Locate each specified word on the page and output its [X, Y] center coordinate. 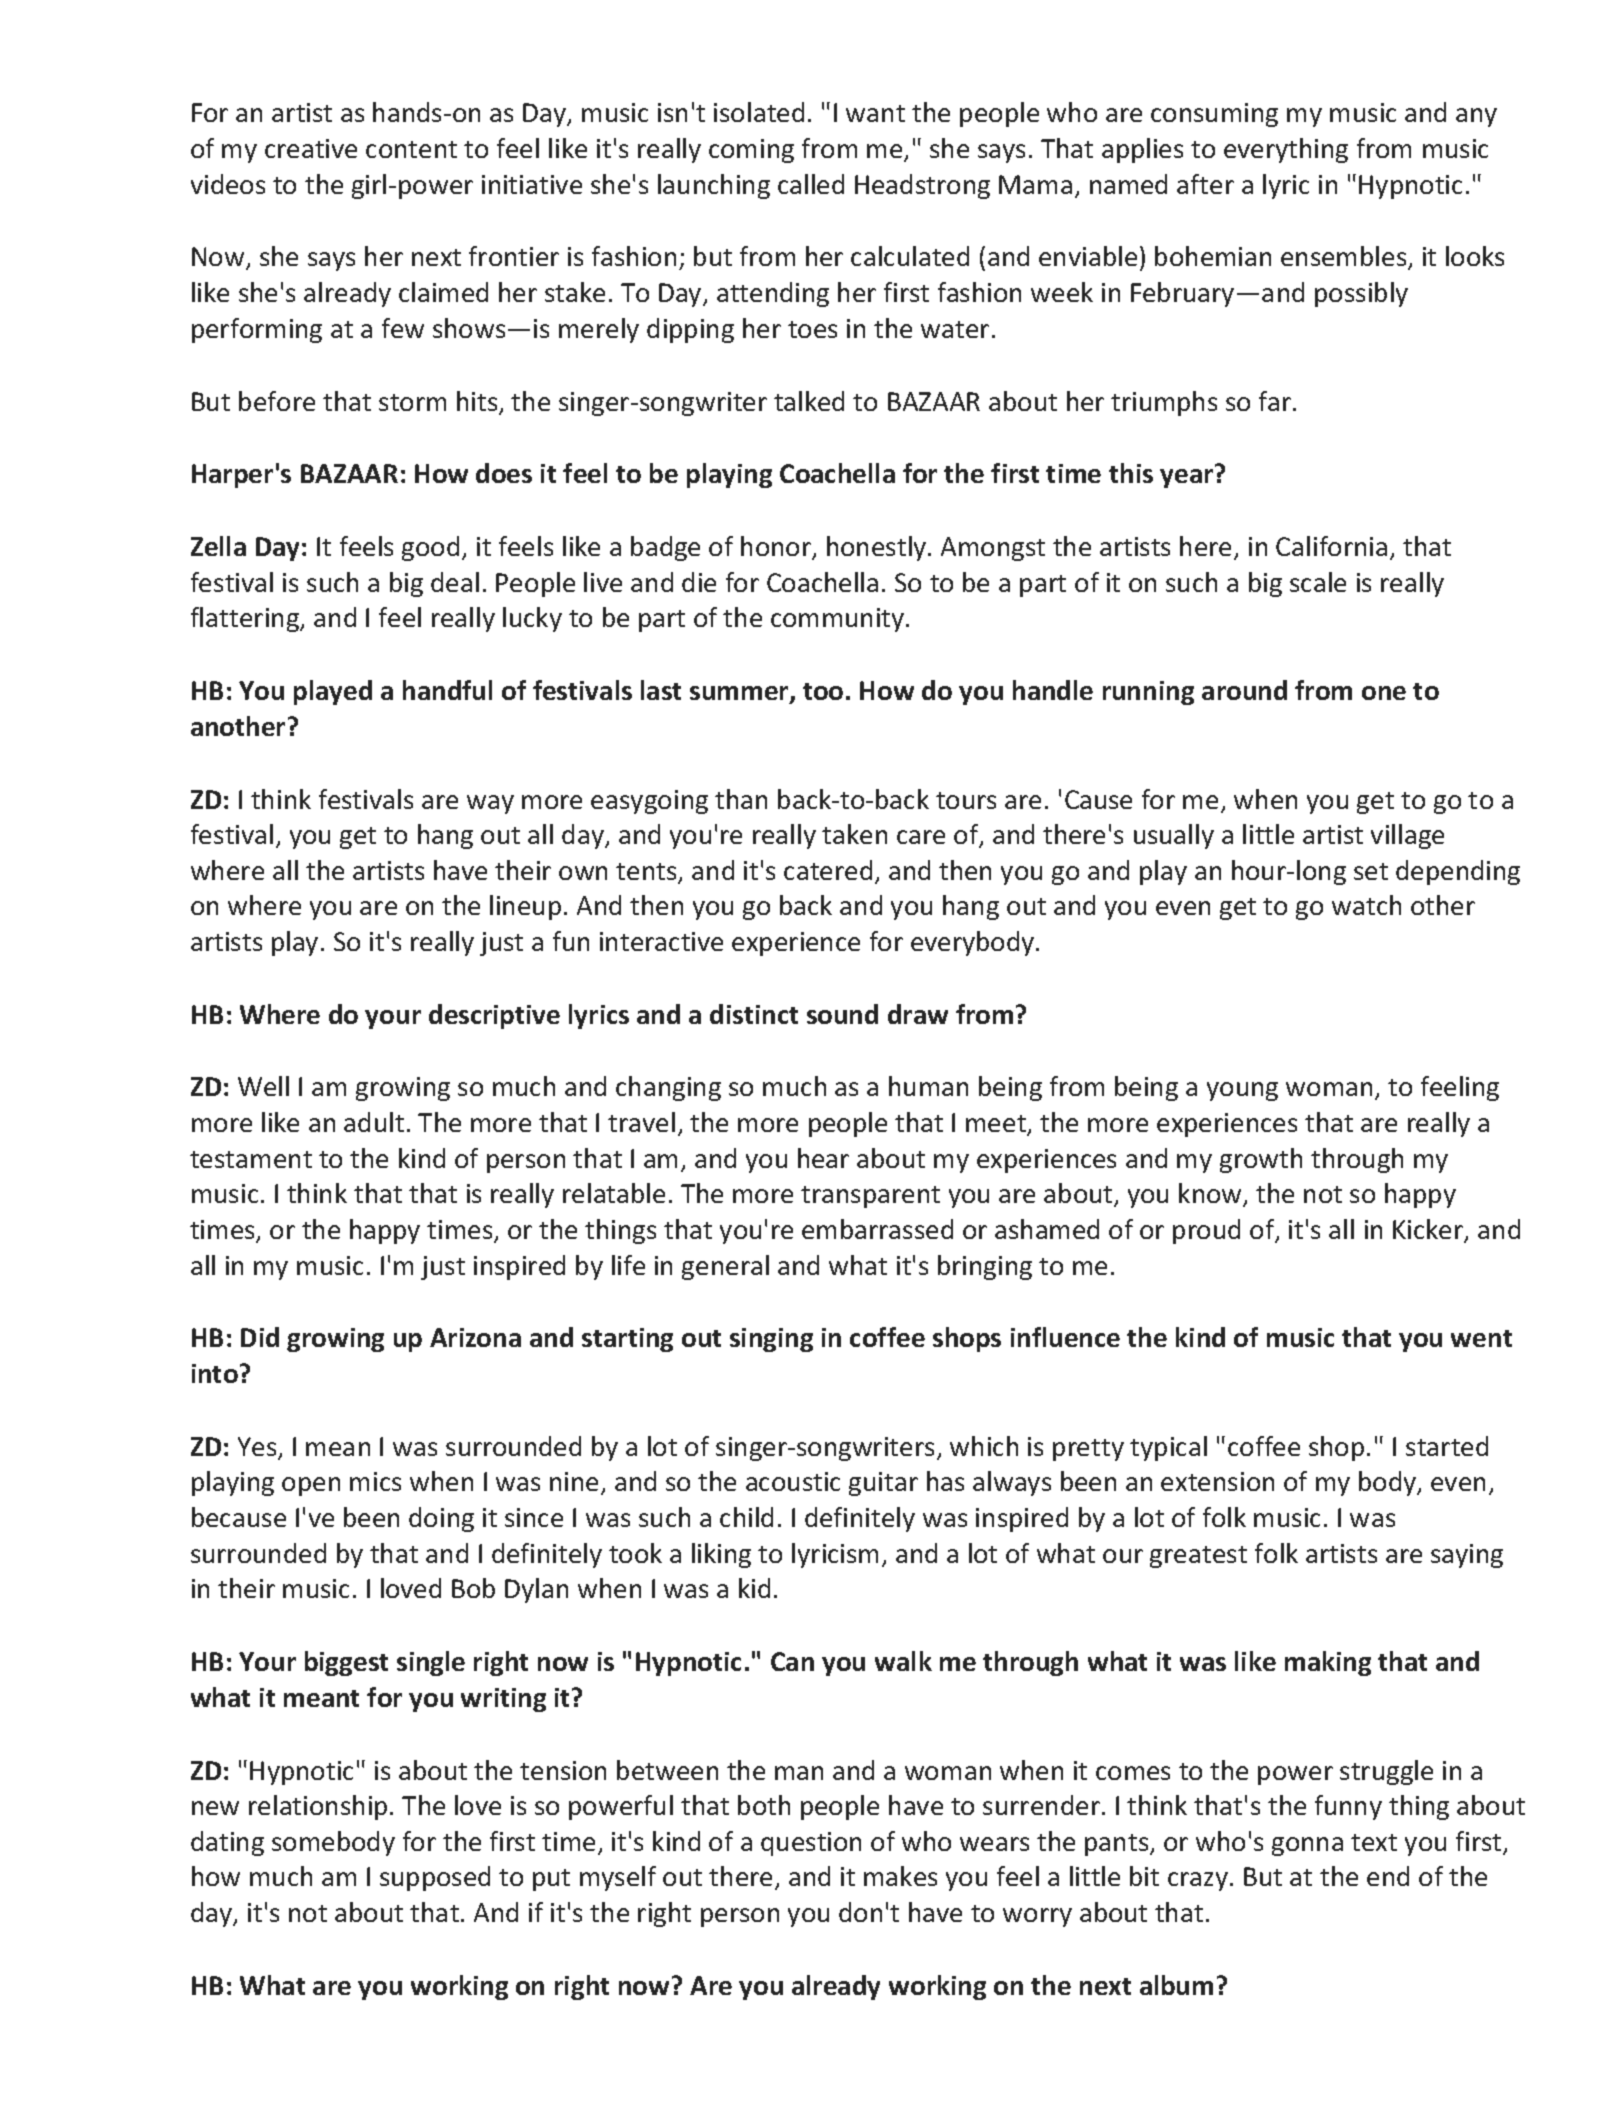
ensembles [1345, 258]
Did [260, 1337]
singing [771, 1340]
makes [900, 1876]
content [411, 149]
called [811, 184]
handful [447, 690]
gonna [1307, 1846]
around [1244, 690]
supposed [435, 1878]
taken [854, 834]
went [1481, 1338]
